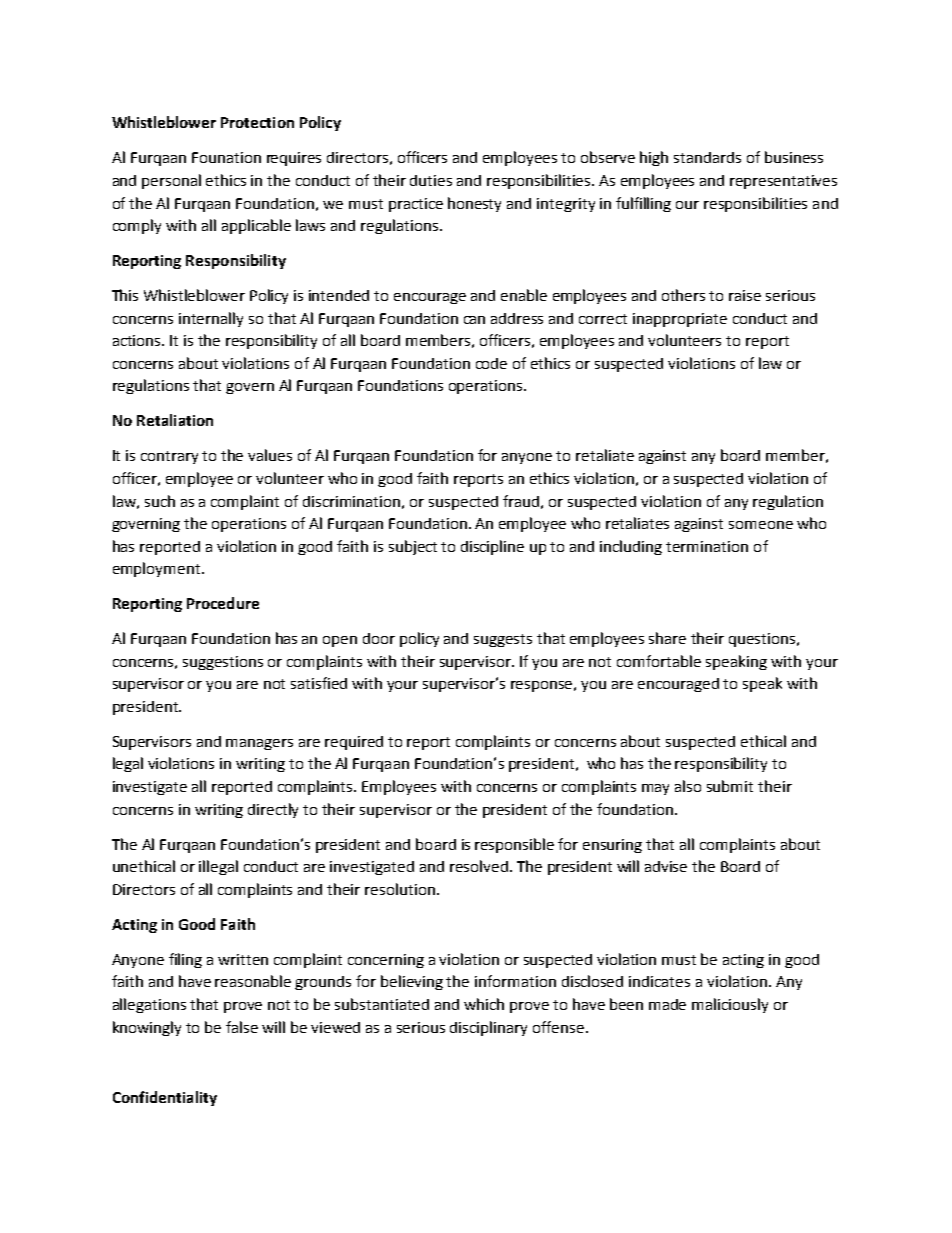 The width and height of the image is (952, 1233). I want to click on Procedure, so click(223, 603).
